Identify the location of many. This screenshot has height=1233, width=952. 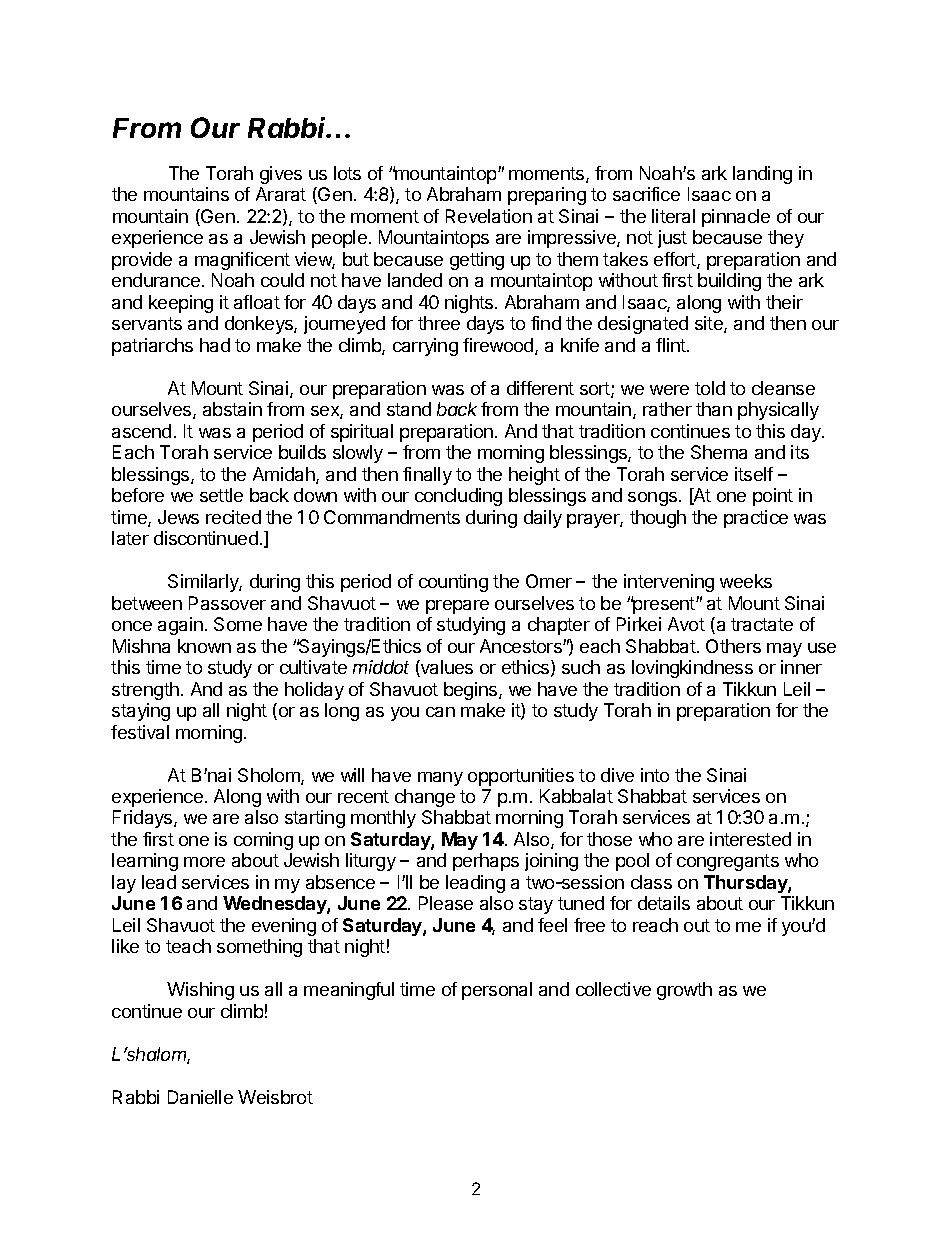
(440, 779).
